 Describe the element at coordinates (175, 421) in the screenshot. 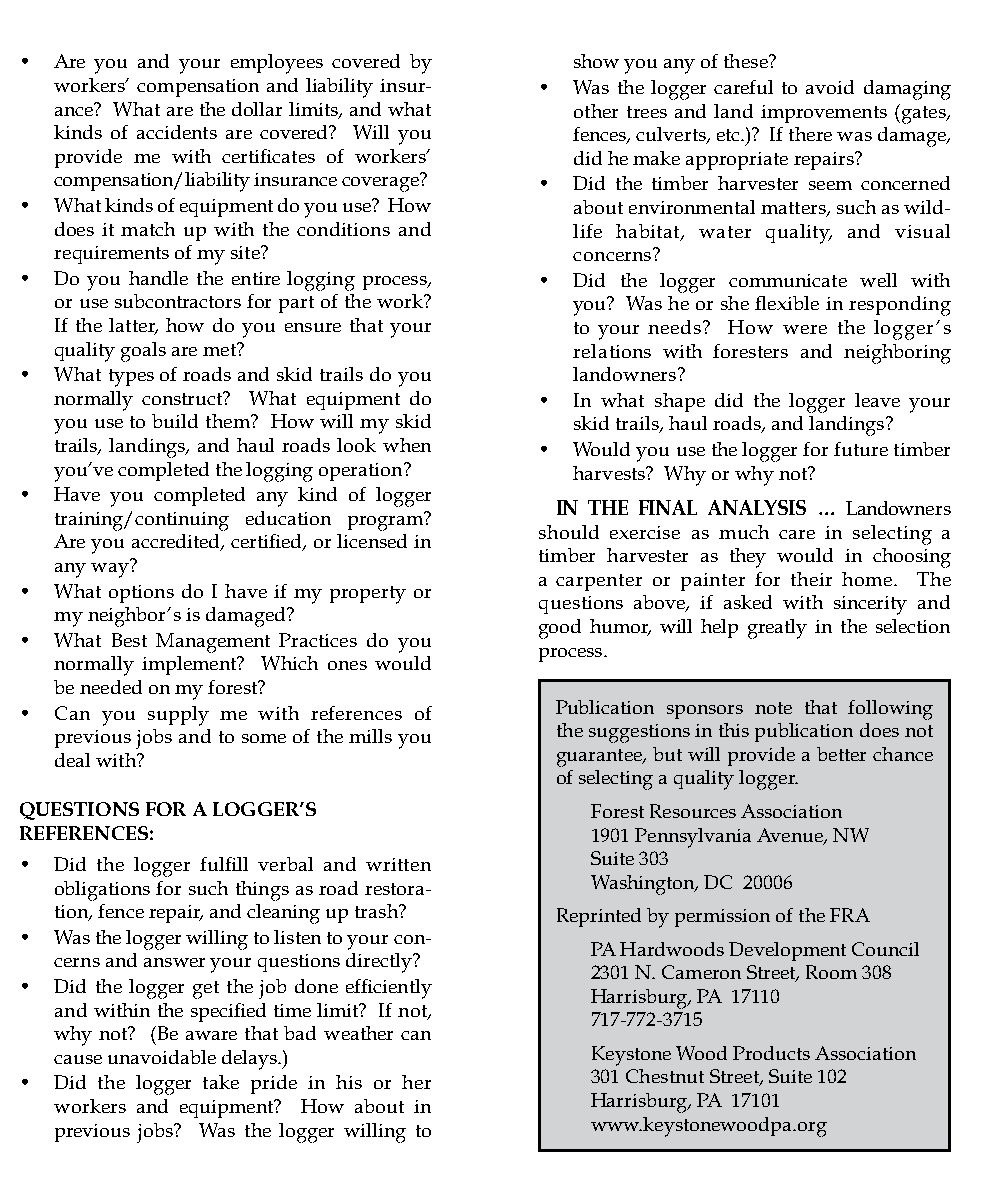

I see `build` at that location.
